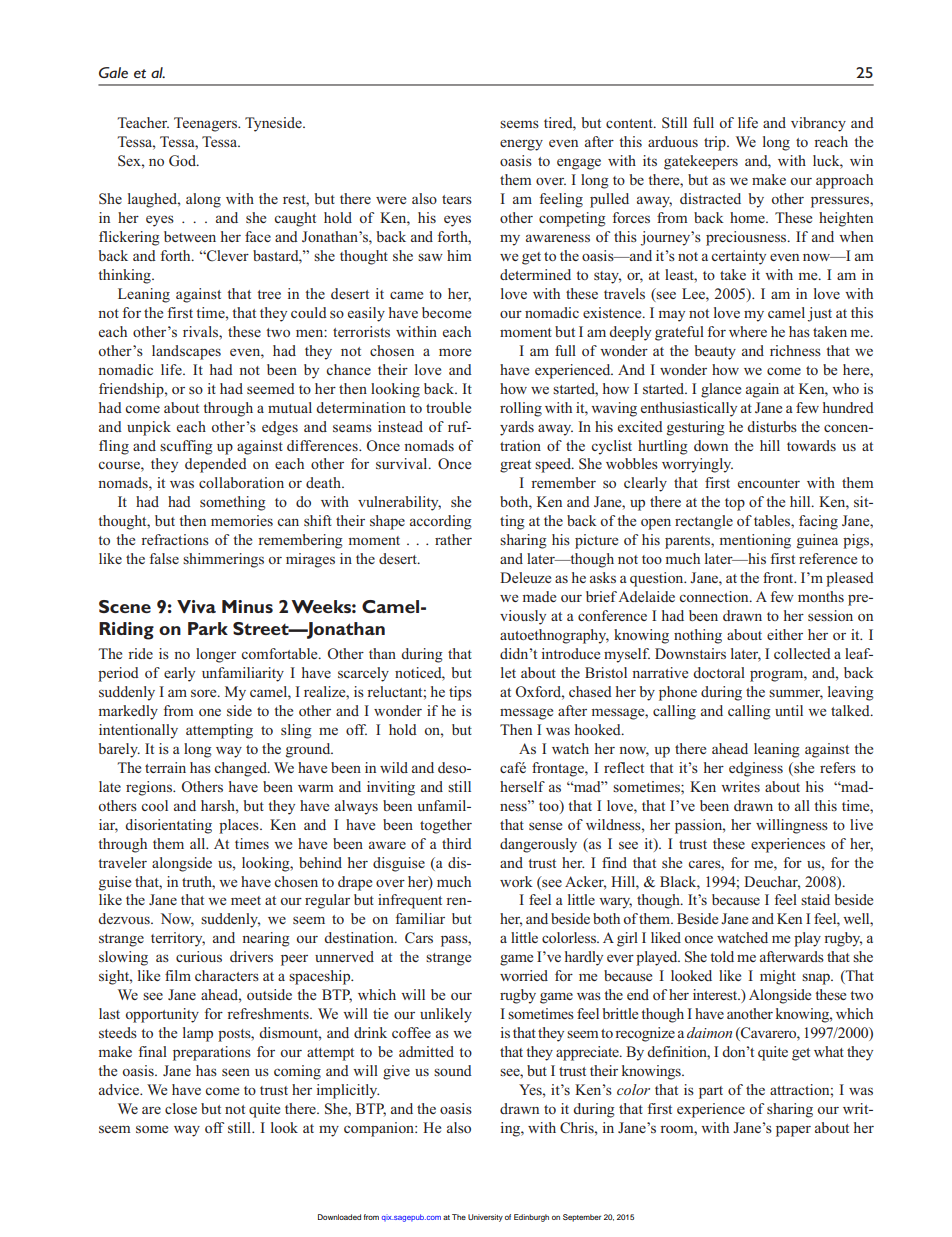 The height and width of the image is (1237, 952). I want to click on might, so click(778, 977).
